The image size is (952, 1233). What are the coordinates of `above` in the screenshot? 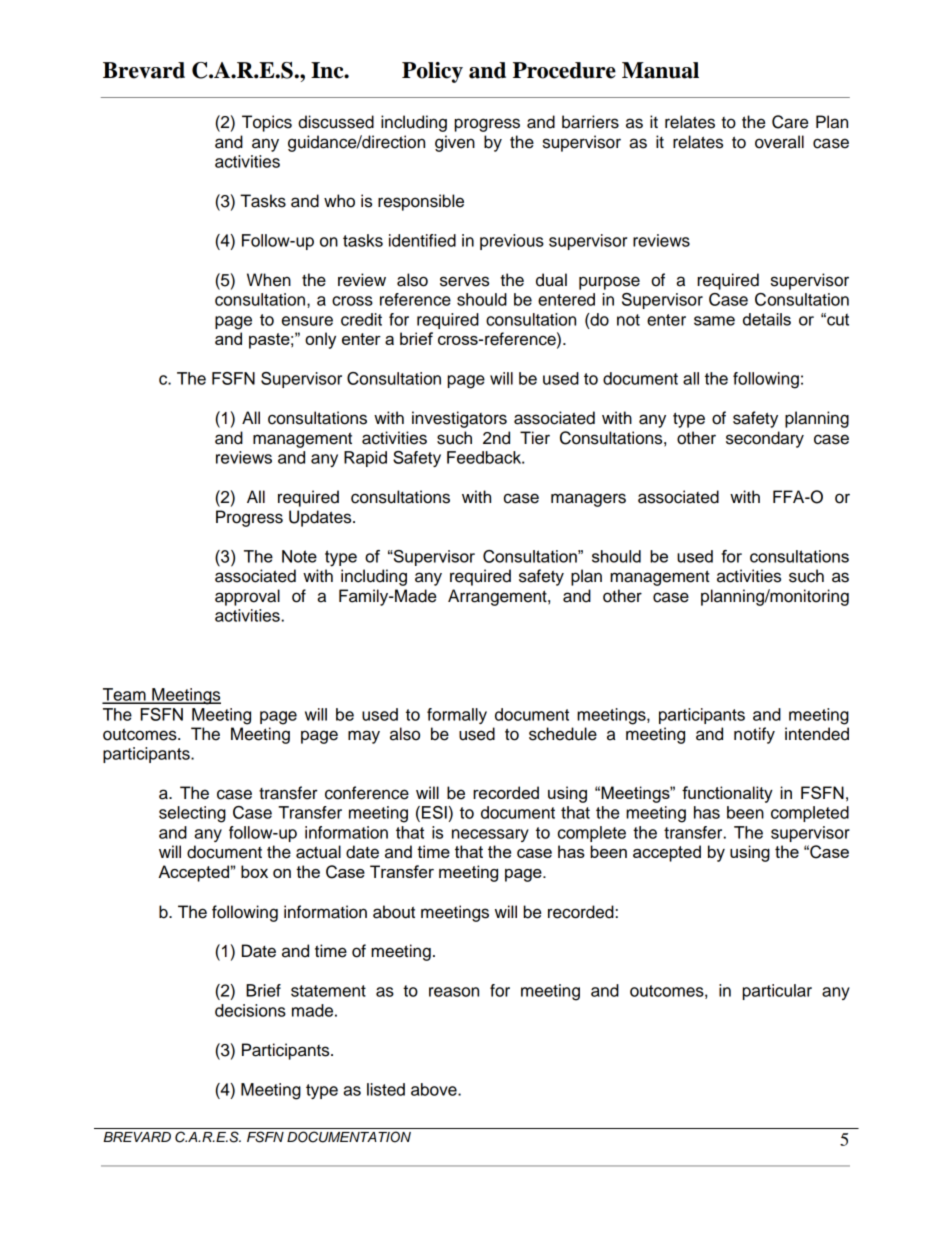 It's located at (435, 1089).
